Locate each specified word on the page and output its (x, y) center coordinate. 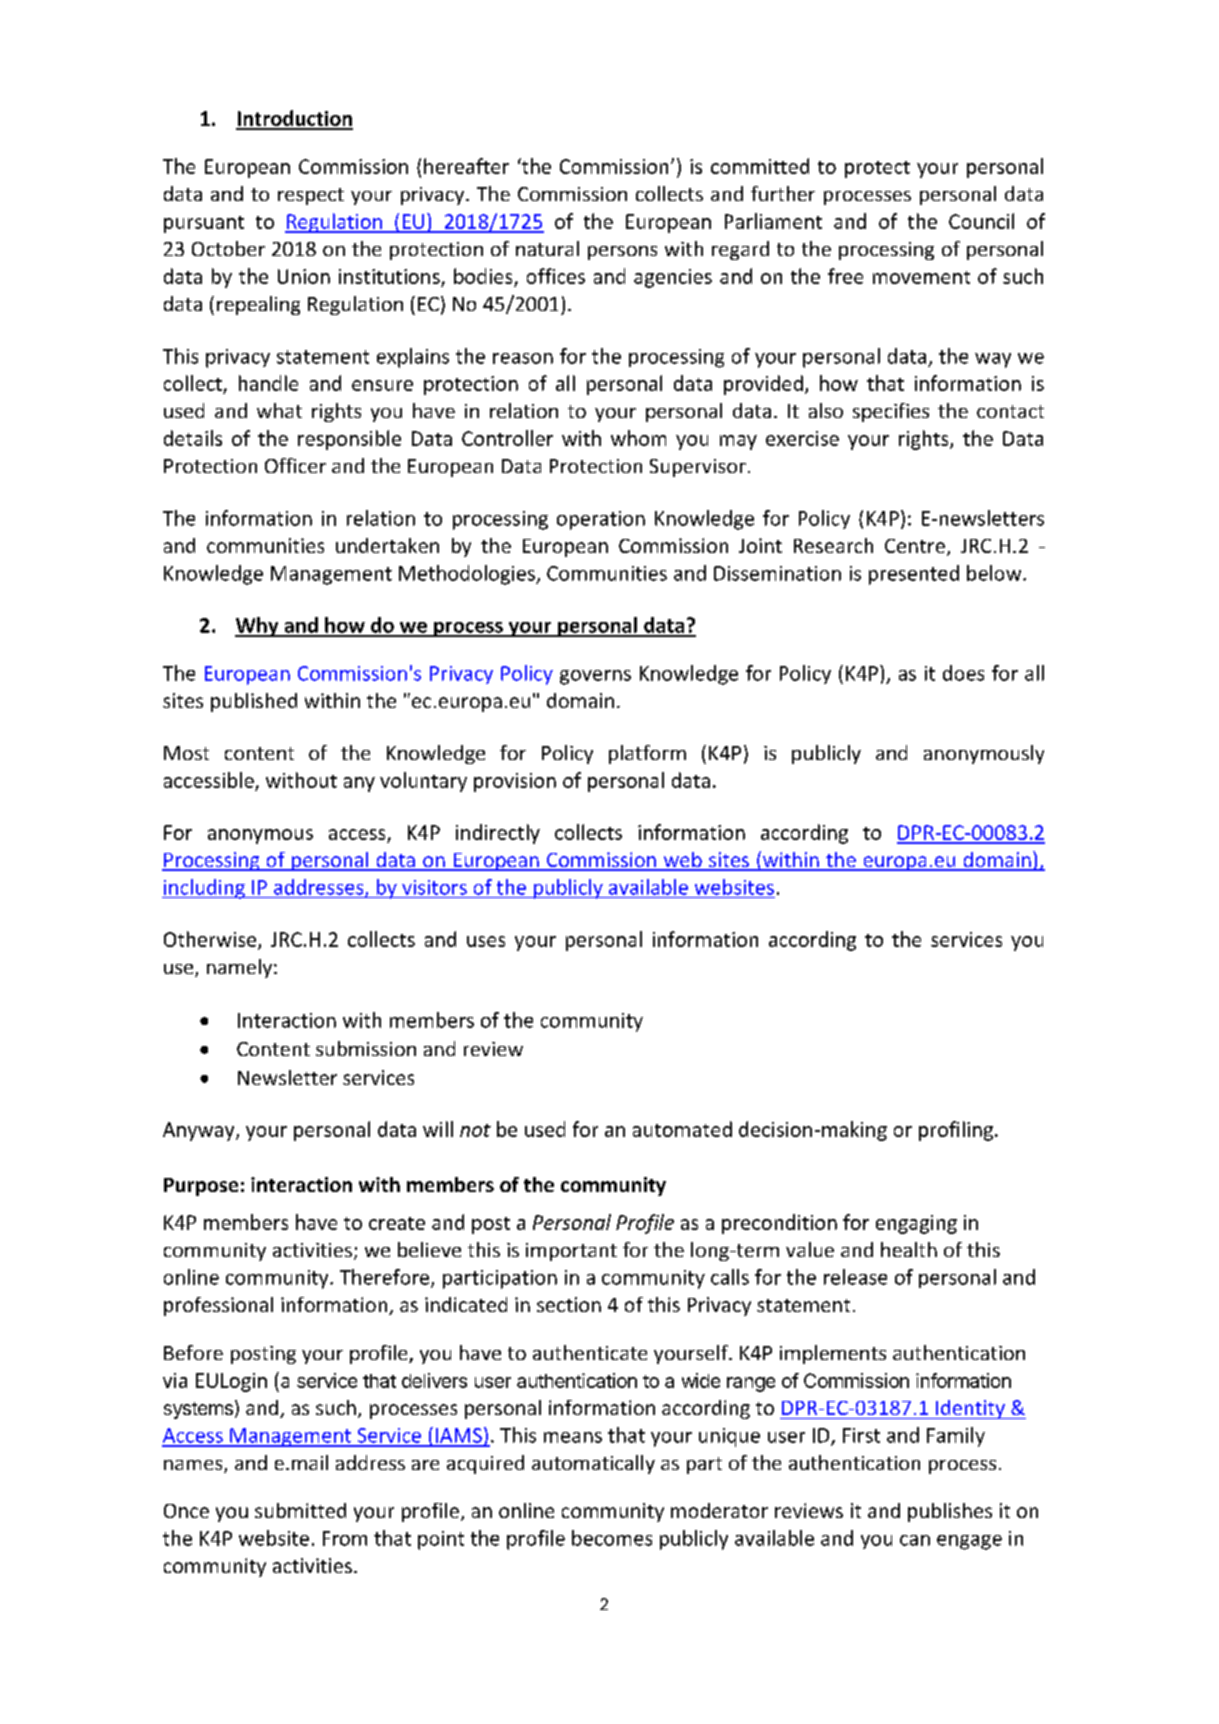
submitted (300, 1510)
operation (601, 520)
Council (981, 221)
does (963, 673)
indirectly (498, 834)
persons (622, 253)
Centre (915, 546)
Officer (295, 465)
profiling (957, 1131)
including (204, 889)
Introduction (294, 119)
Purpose (201, 1187)
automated (682, 1129)
